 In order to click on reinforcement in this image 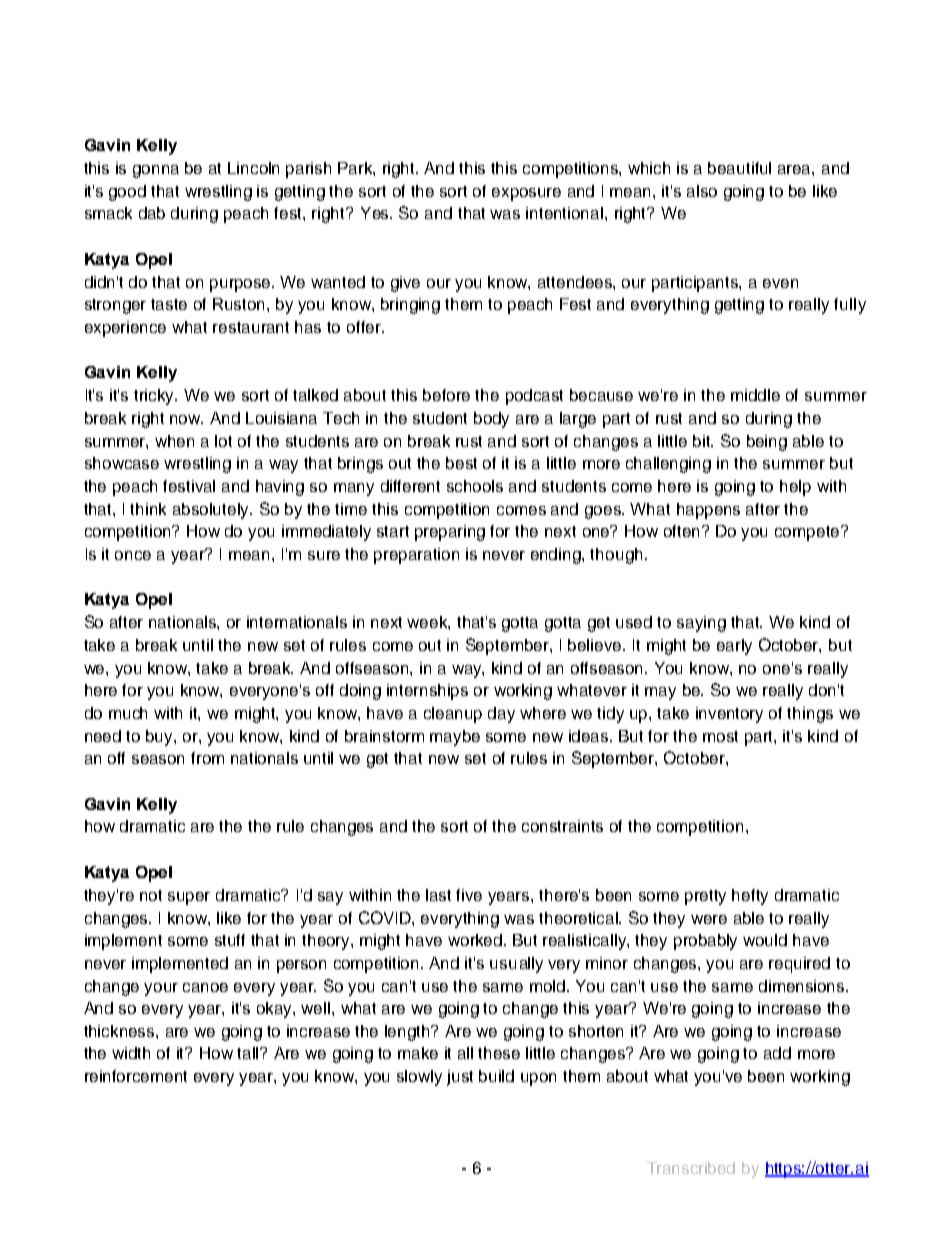, I will do `click(136, 1076)`.
